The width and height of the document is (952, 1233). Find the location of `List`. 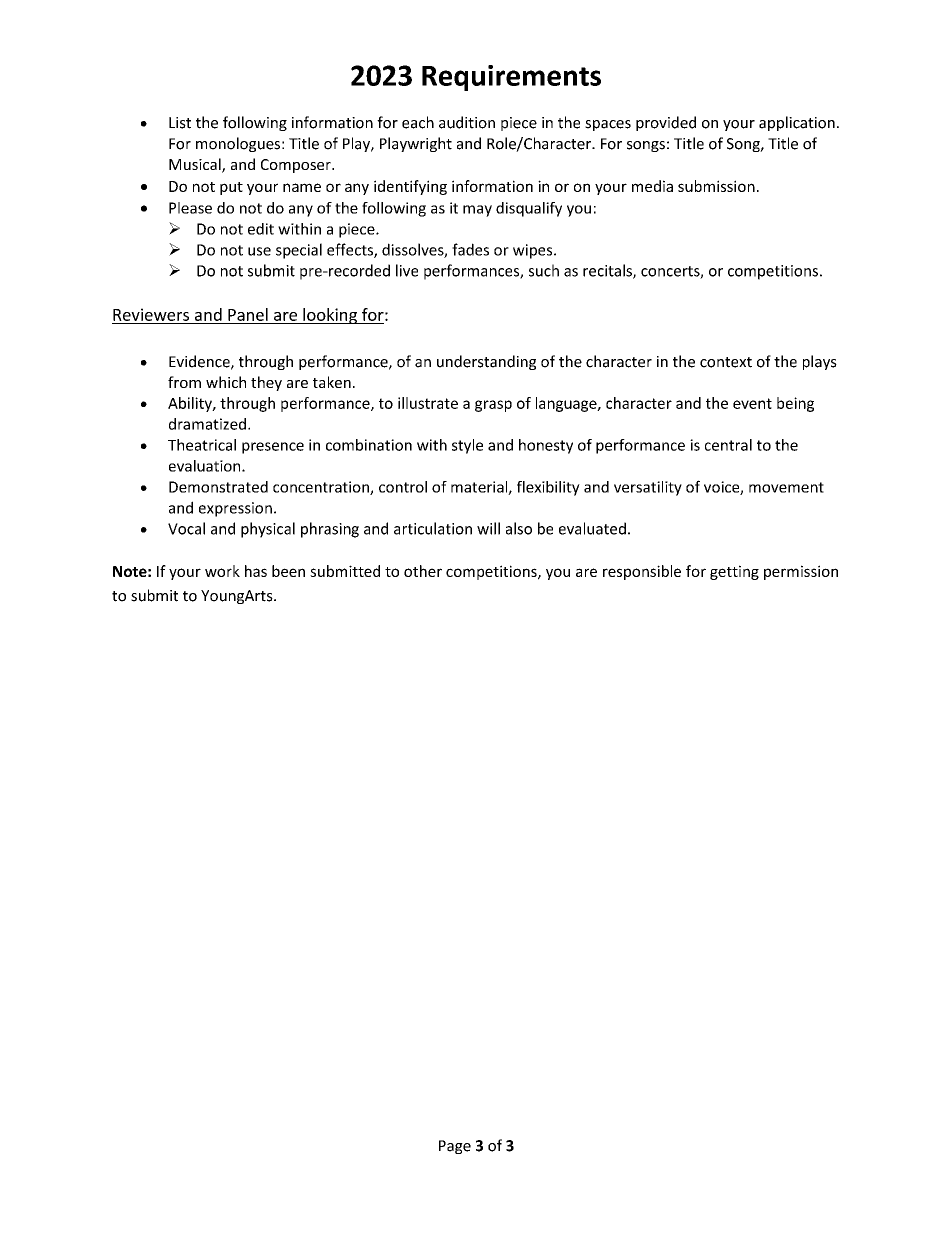

List is located at coordinates (180, 123).
